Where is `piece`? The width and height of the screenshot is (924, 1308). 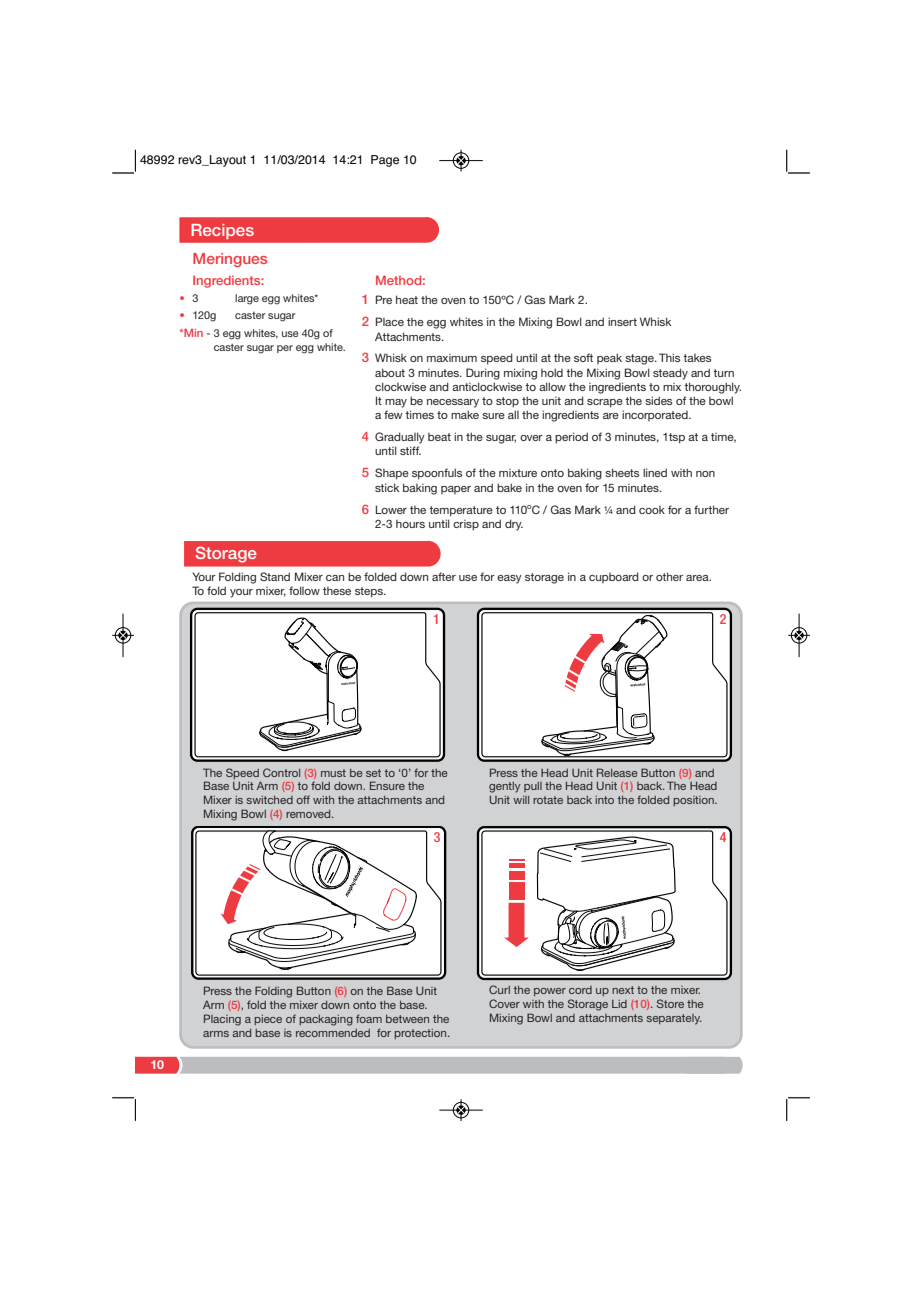 piece is located at coordinates (268, 1020).
